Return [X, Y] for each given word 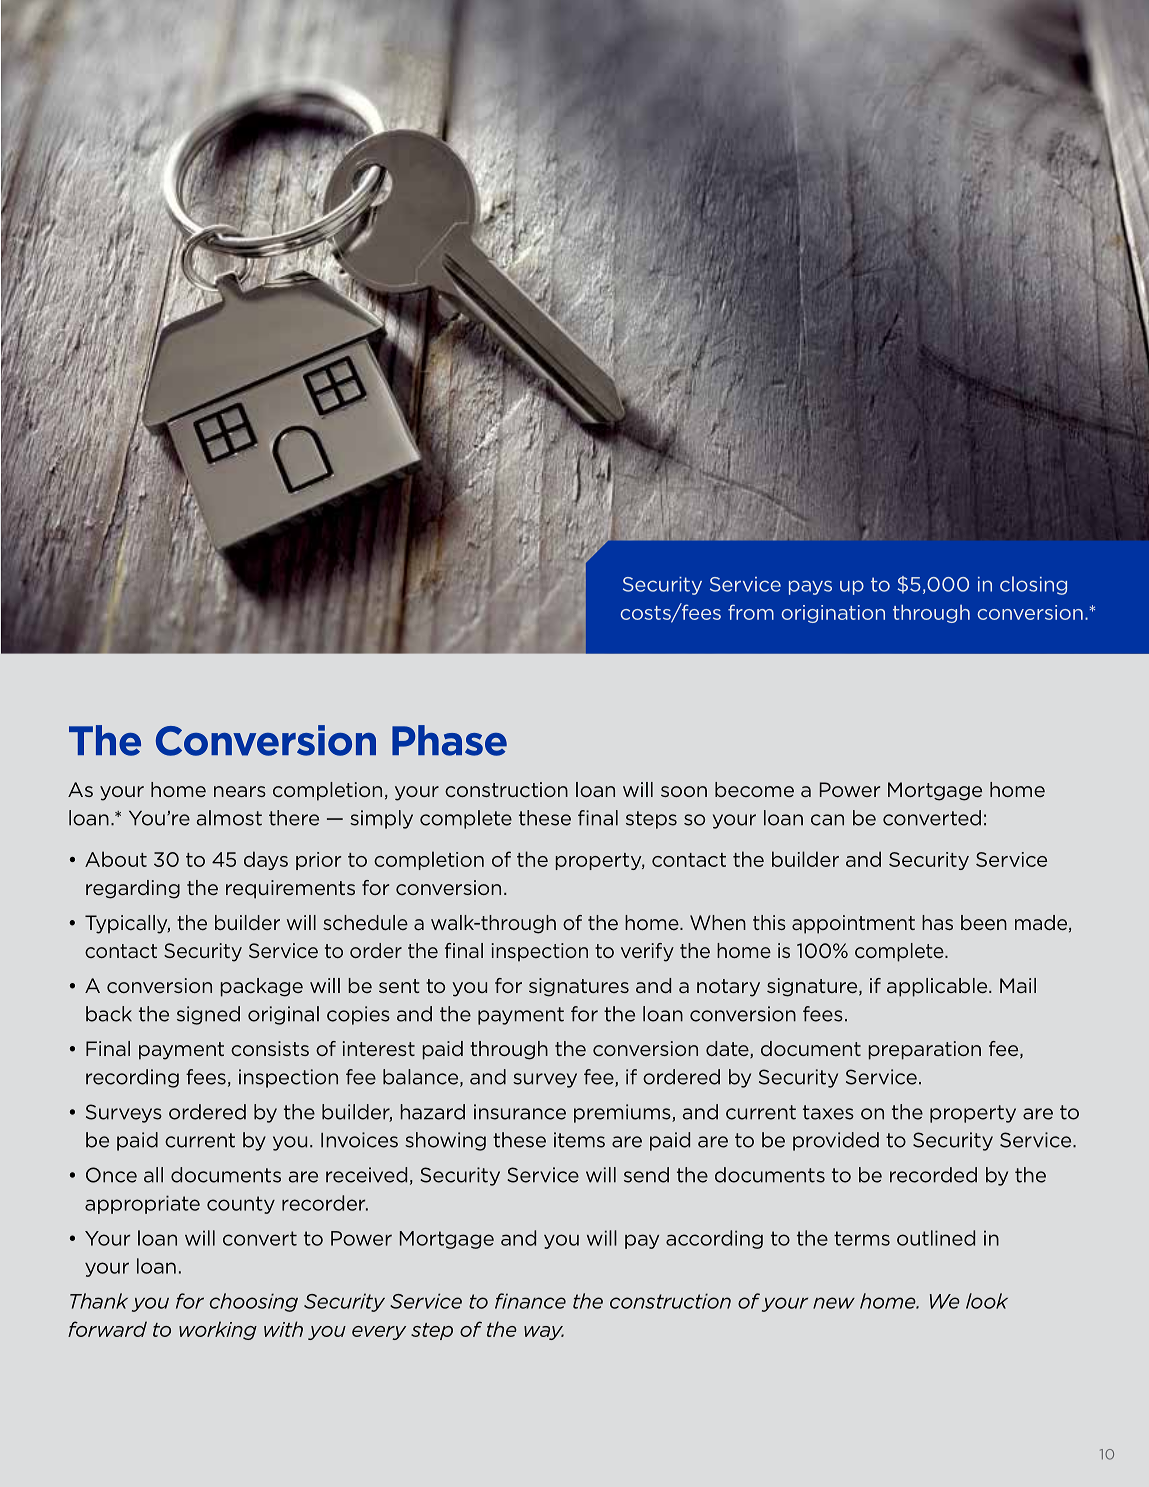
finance [530, 1301]
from [751, 612]
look [987, 1301]
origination [833, 614]
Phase [449, 740]
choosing [254, 1302]
